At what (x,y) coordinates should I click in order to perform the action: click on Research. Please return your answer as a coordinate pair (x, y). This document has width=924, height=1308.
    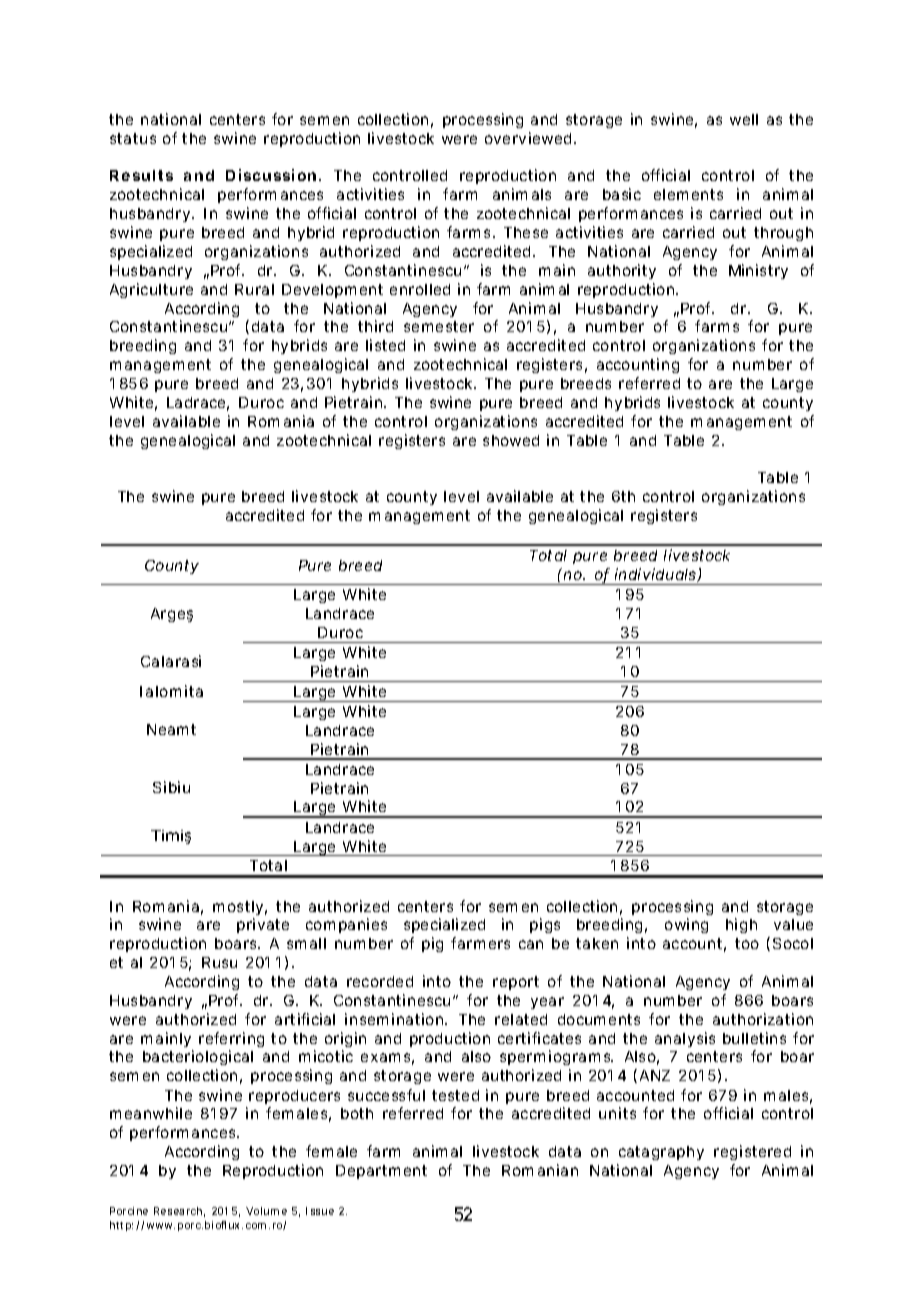
    Looking at the image, I should click on (179, 1212).
